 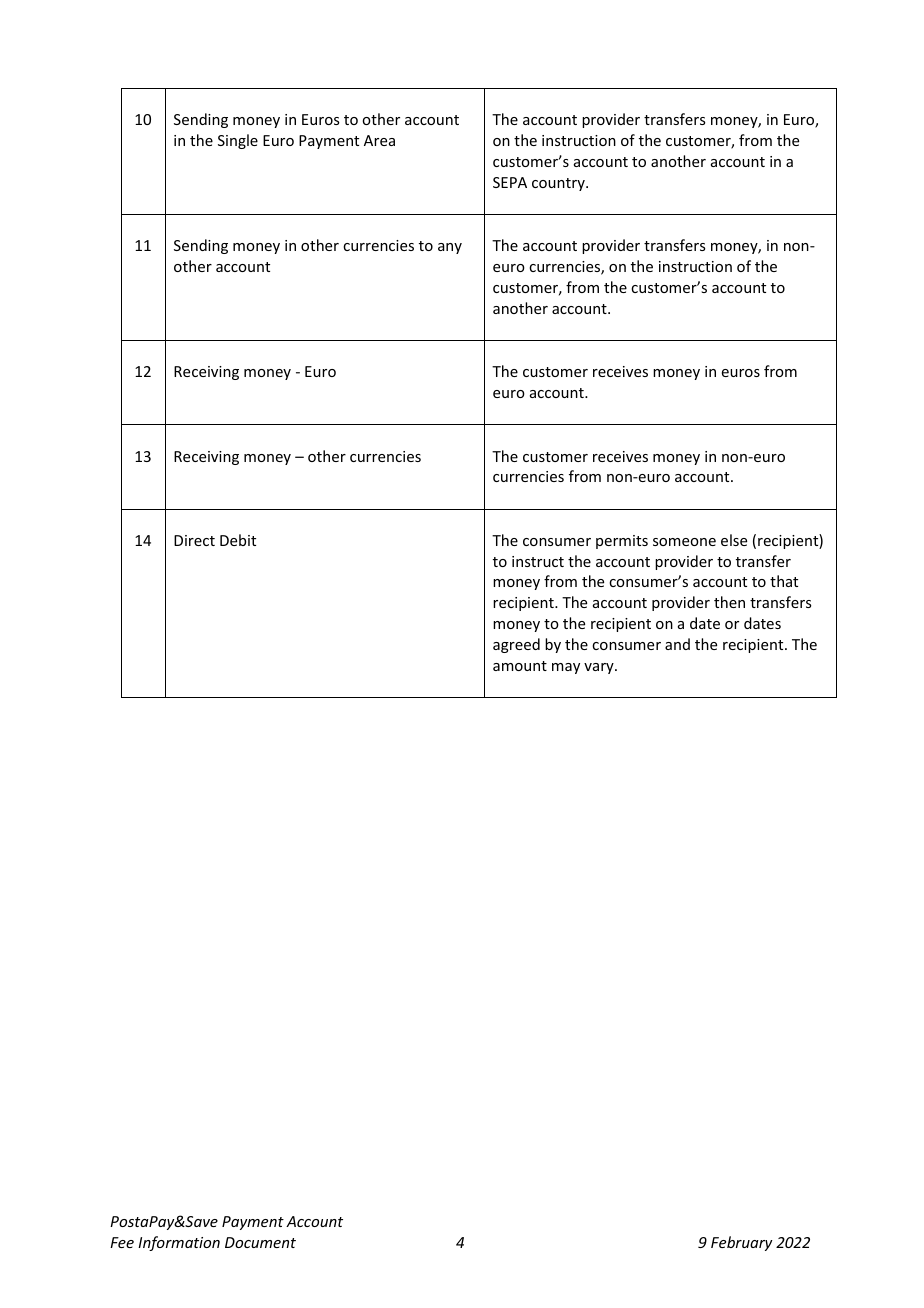 I want to click on Document, so click(x=260, y=1242).
